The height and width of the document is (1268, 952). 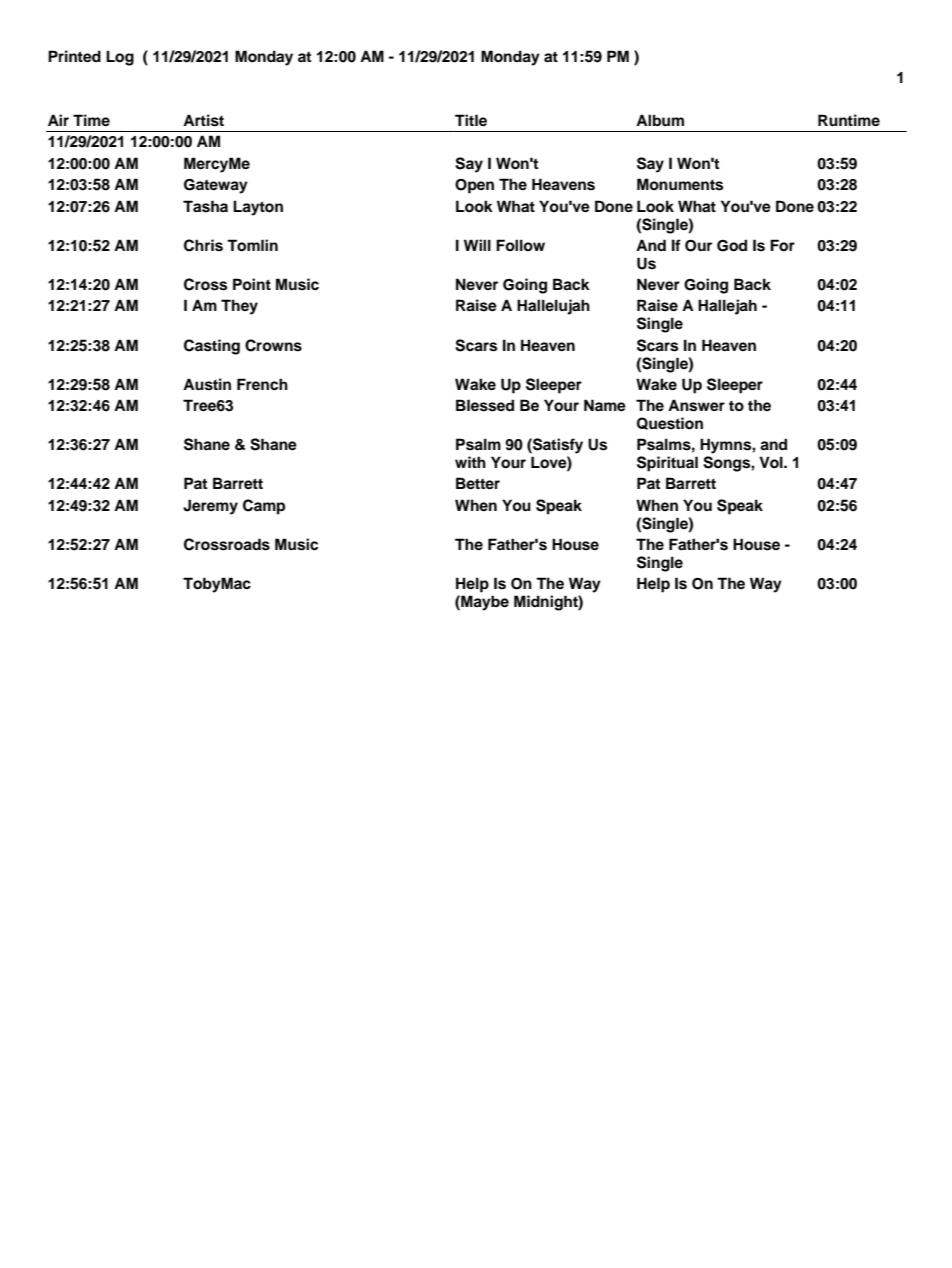 I want to click on Spiritual, so click(x=667, y=464).
